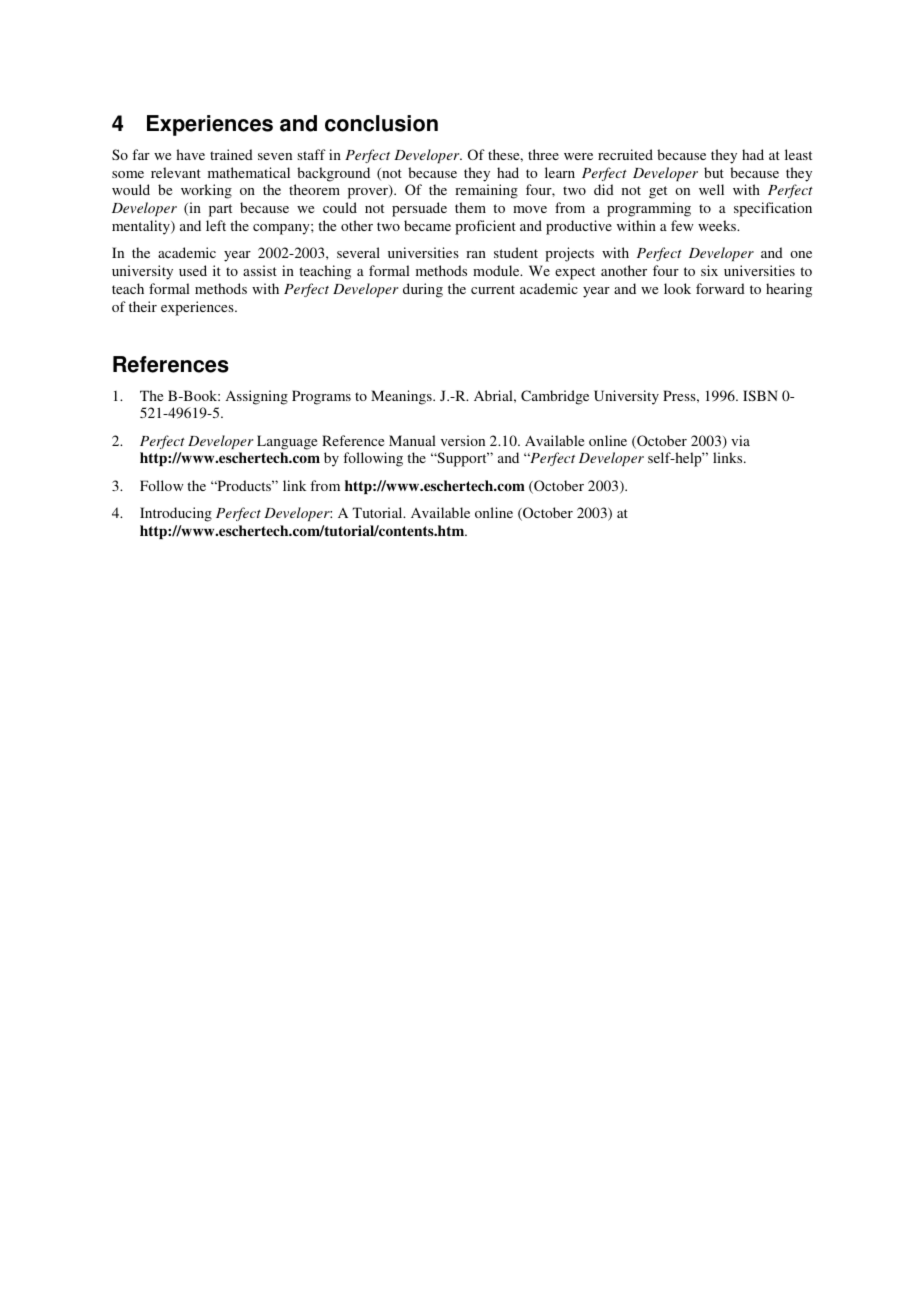  What do you see at coordinates (463, 440) in the image?
I see `version` at bounding box center [463, 440].
